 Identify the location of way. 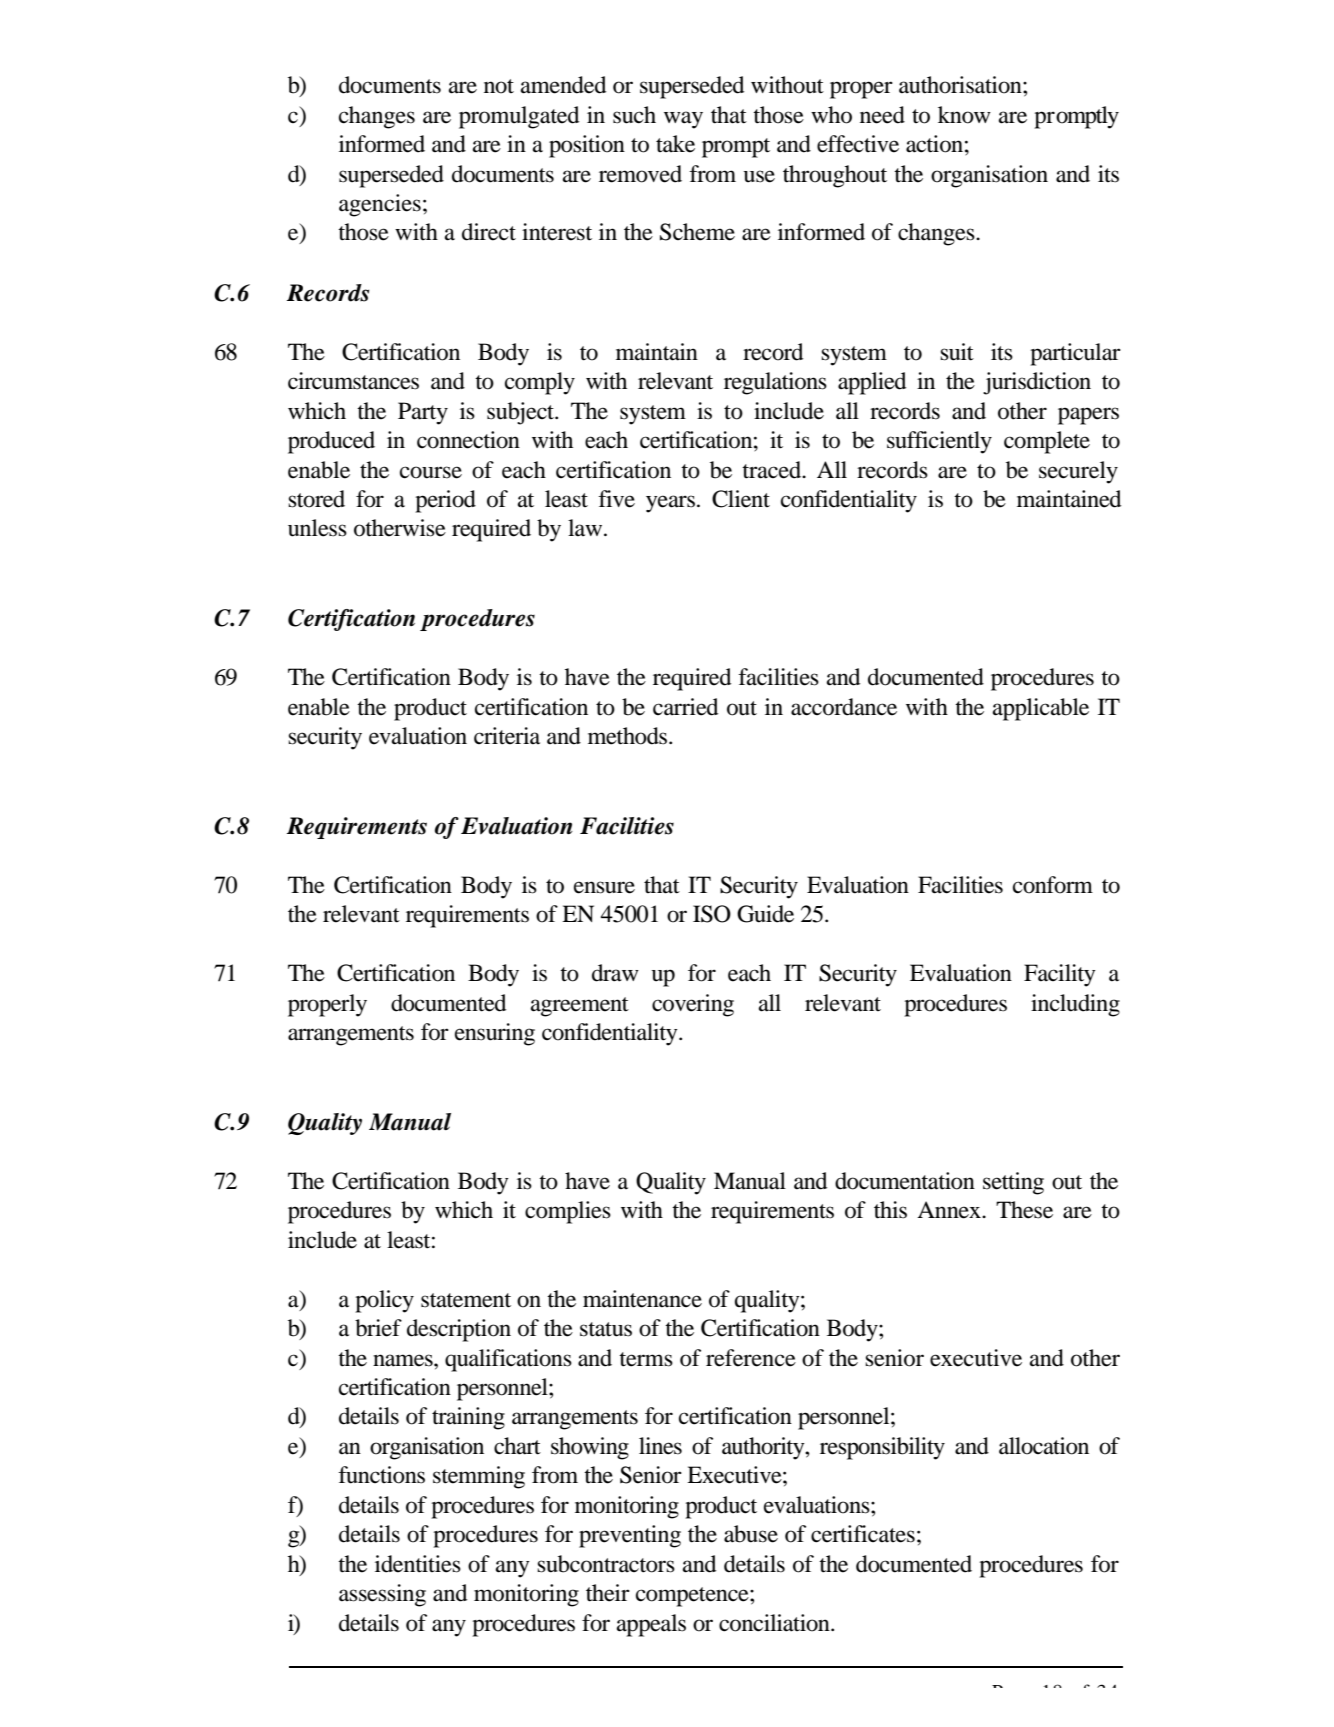
(683, 120).
